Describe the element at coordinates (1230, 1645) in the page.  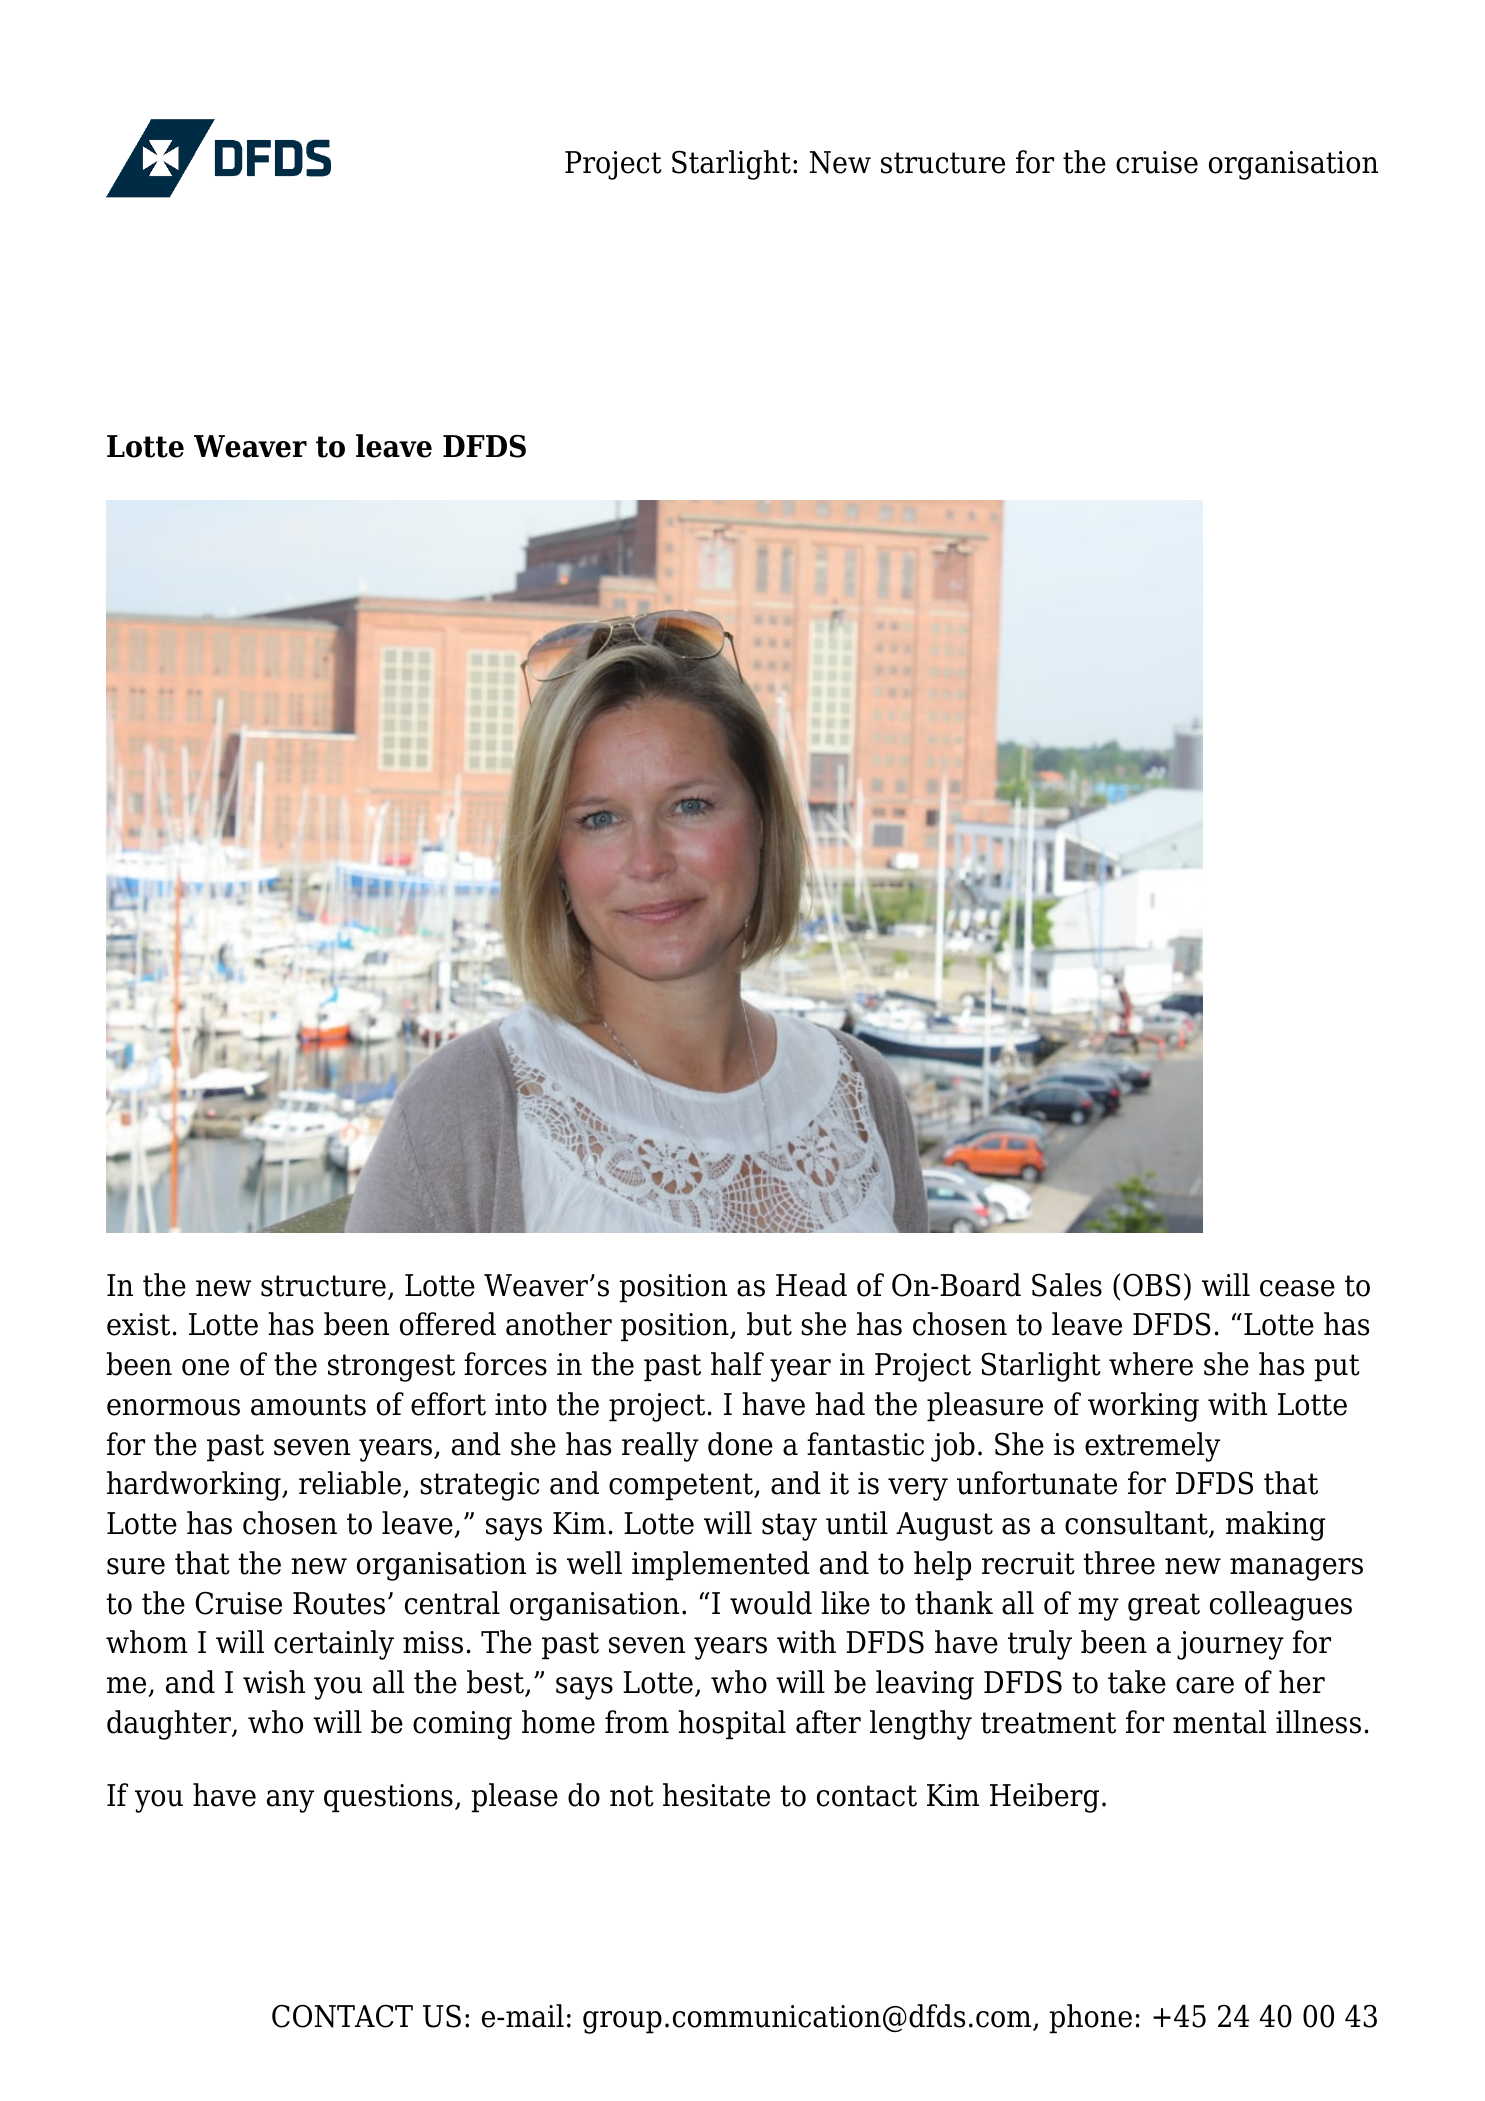
I see `journey` at that location.
